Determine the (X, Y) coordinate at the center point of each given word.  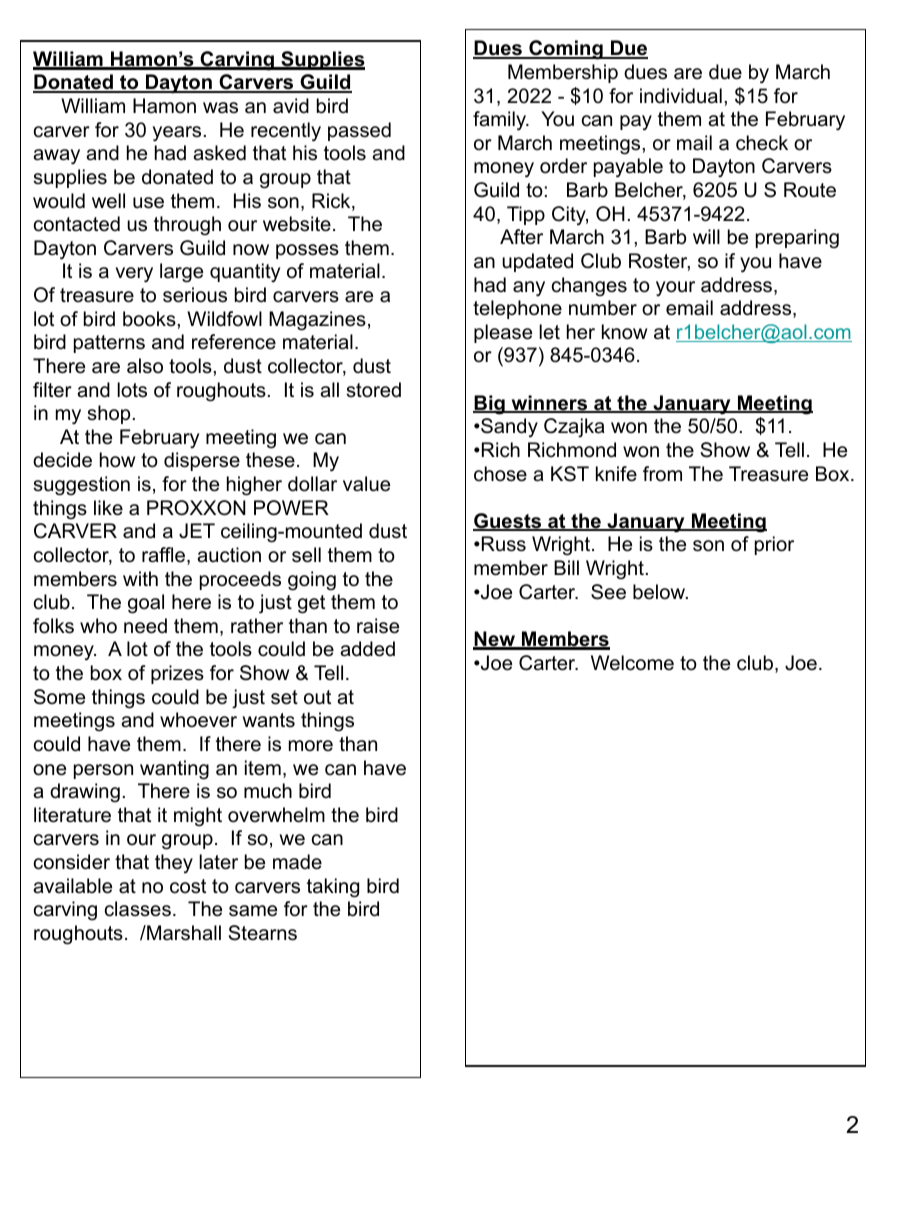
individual (681, 96)
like (108, 508)
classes (138, 909)
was (220, 108)
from (662, 474)
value (366, 484)
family (501, 121)
